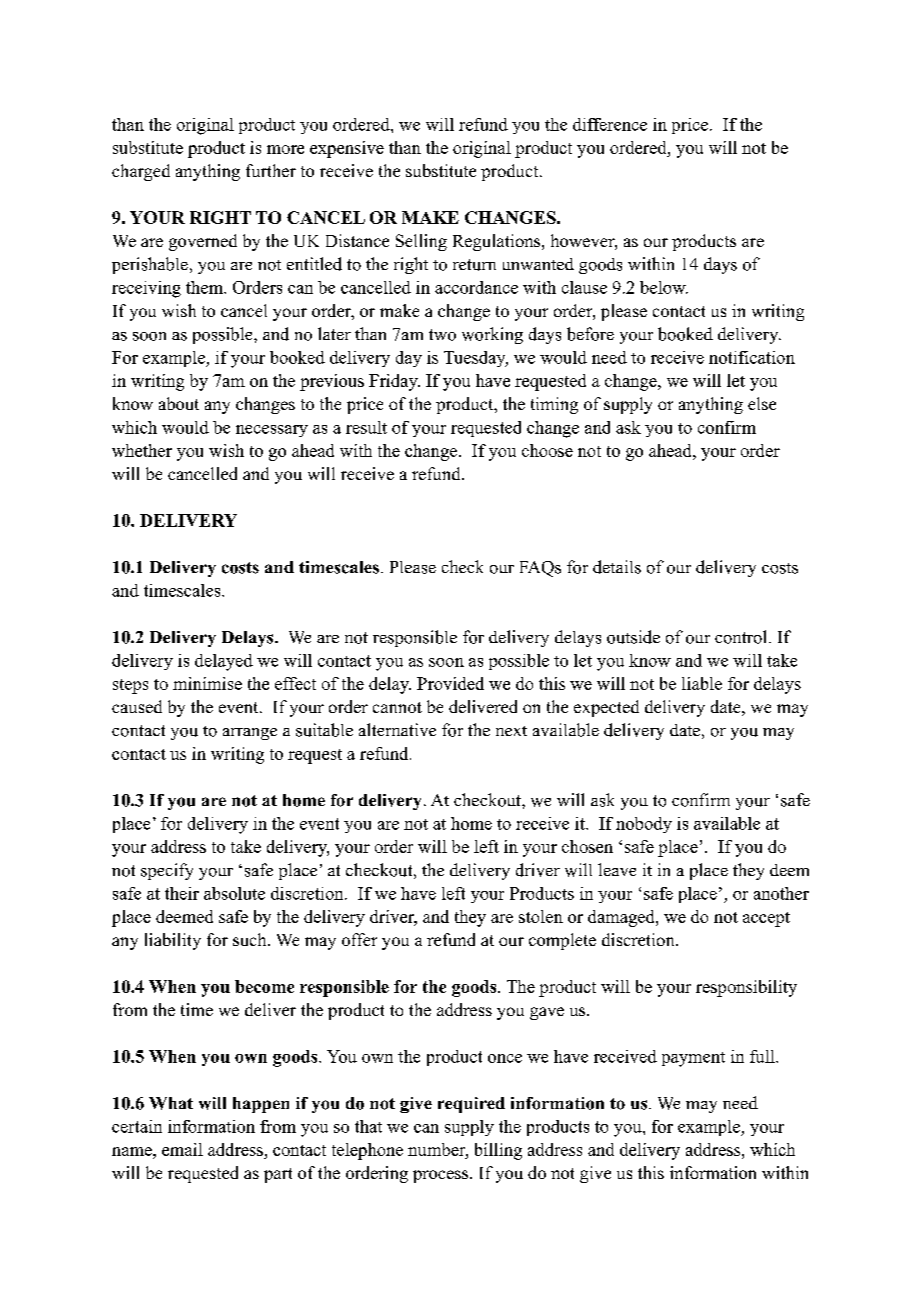 The image size is (924, 1308). What do you see at coordinates (207, 683) in the document?
I see `minimise` at bounding box center [207, 683].
